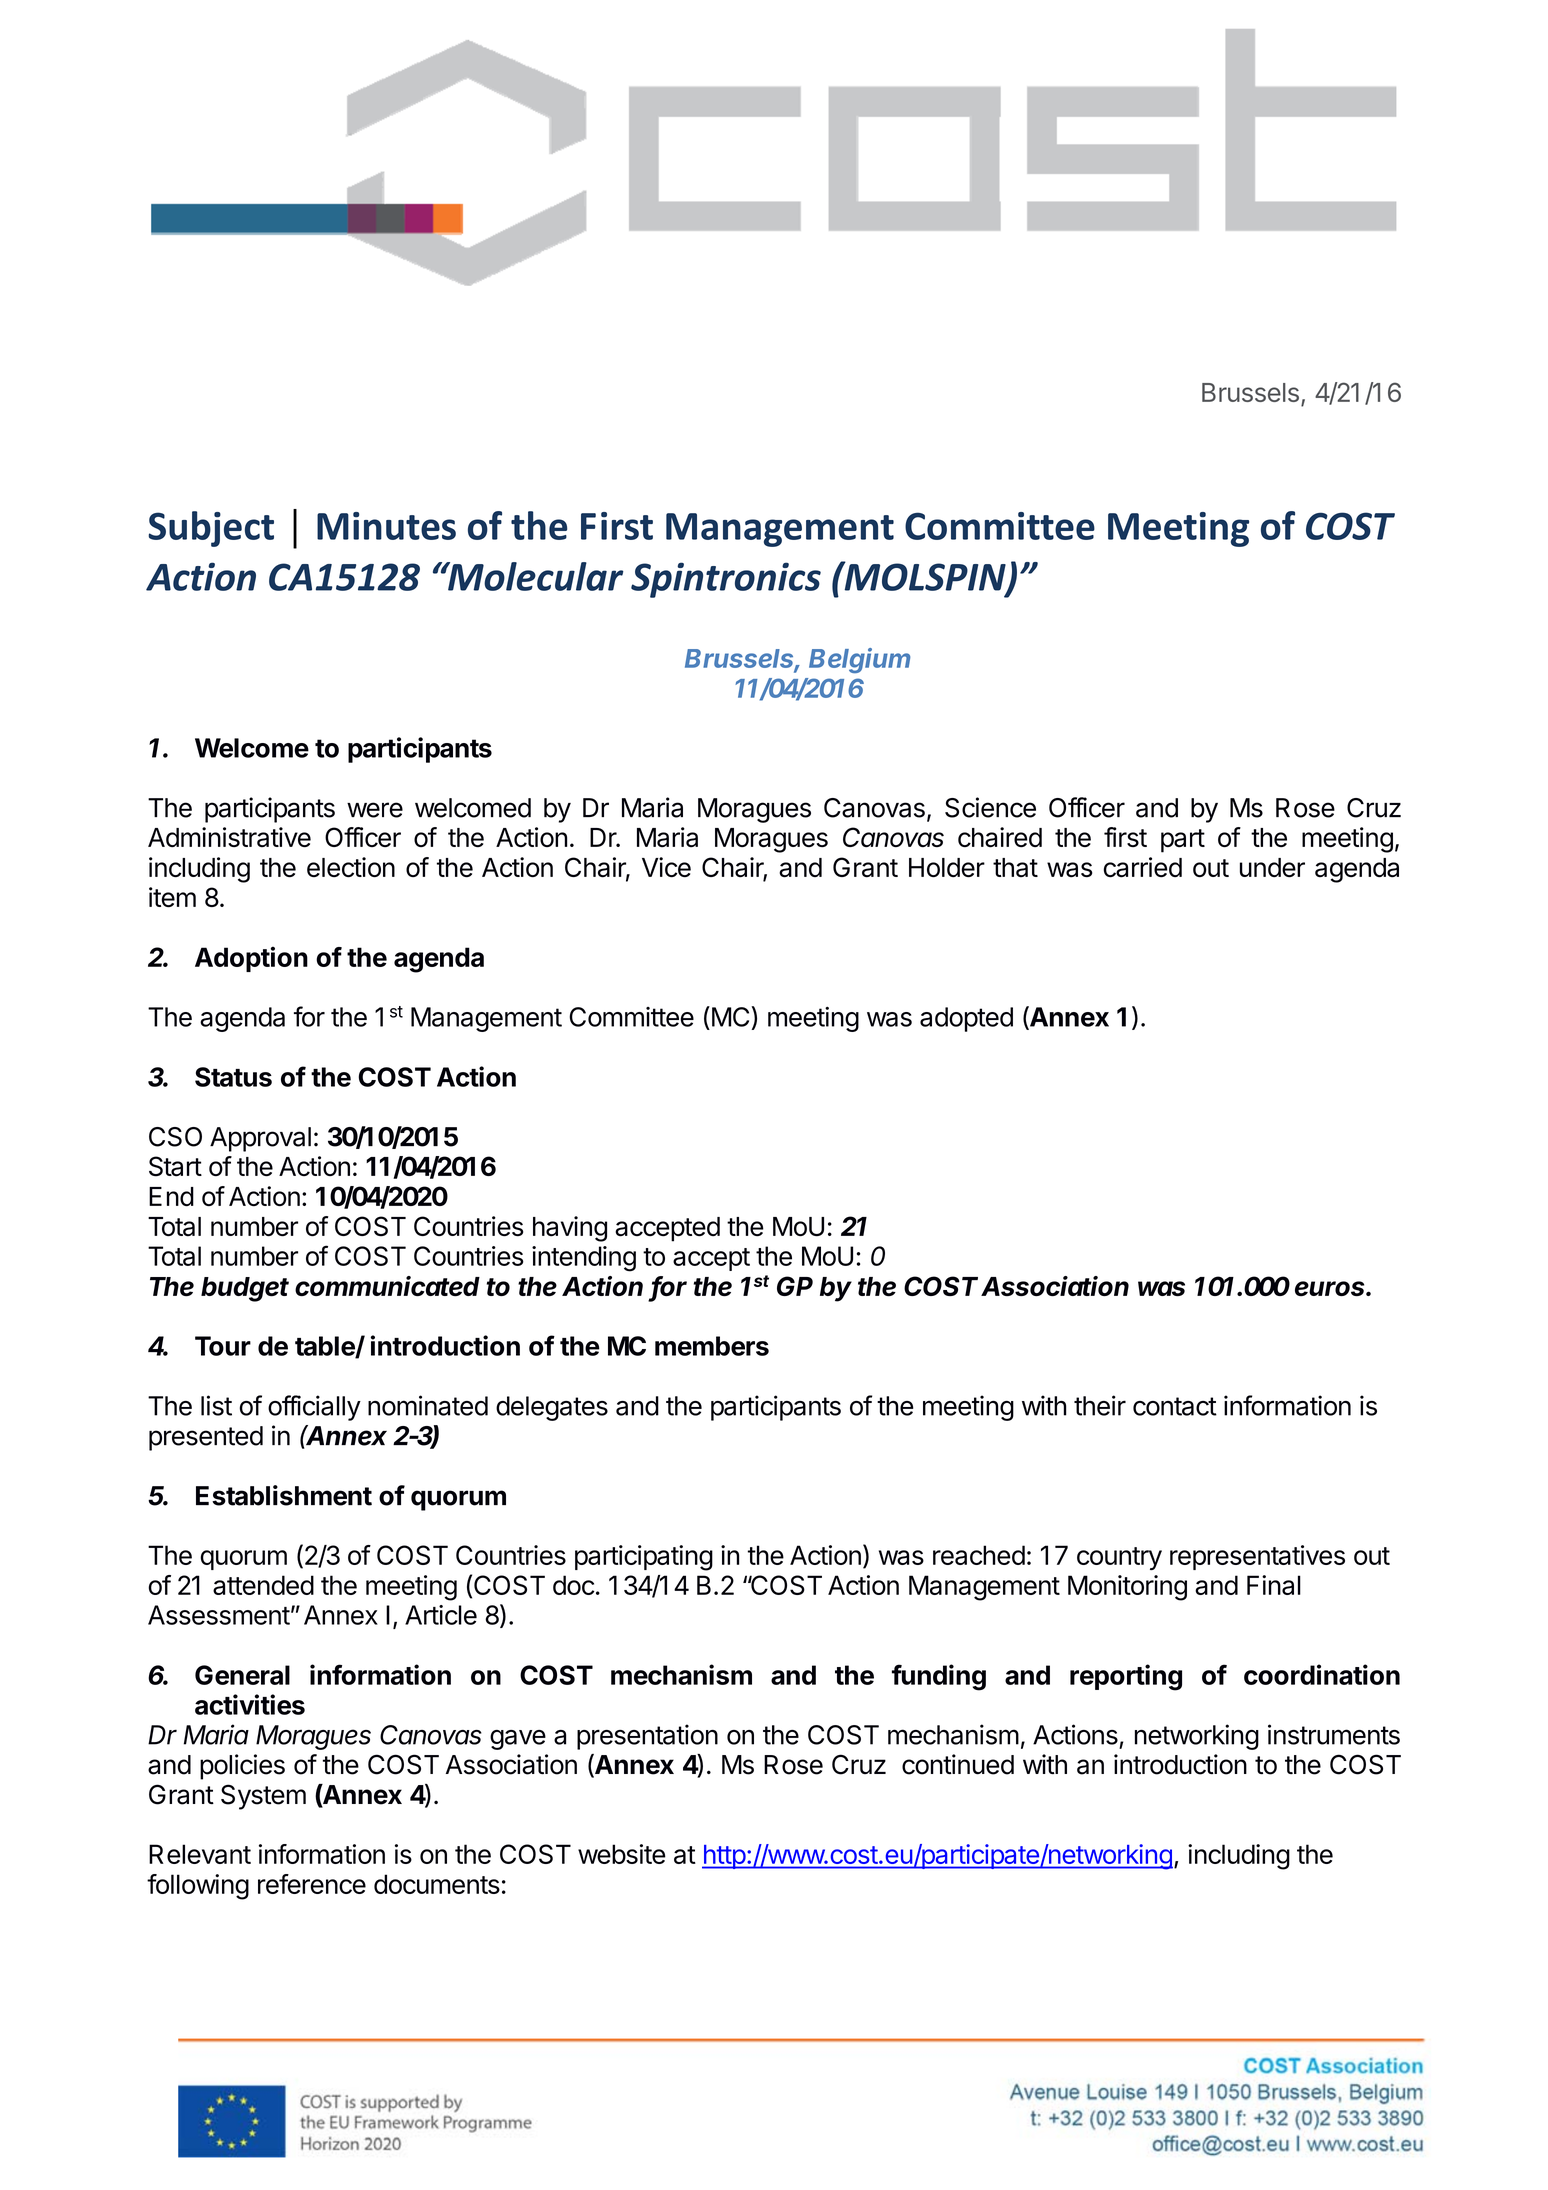 The image size is (1548, 2190). Describe the element at coordinates (1143, 867) in the screenshot. I see `carried` at that location.
